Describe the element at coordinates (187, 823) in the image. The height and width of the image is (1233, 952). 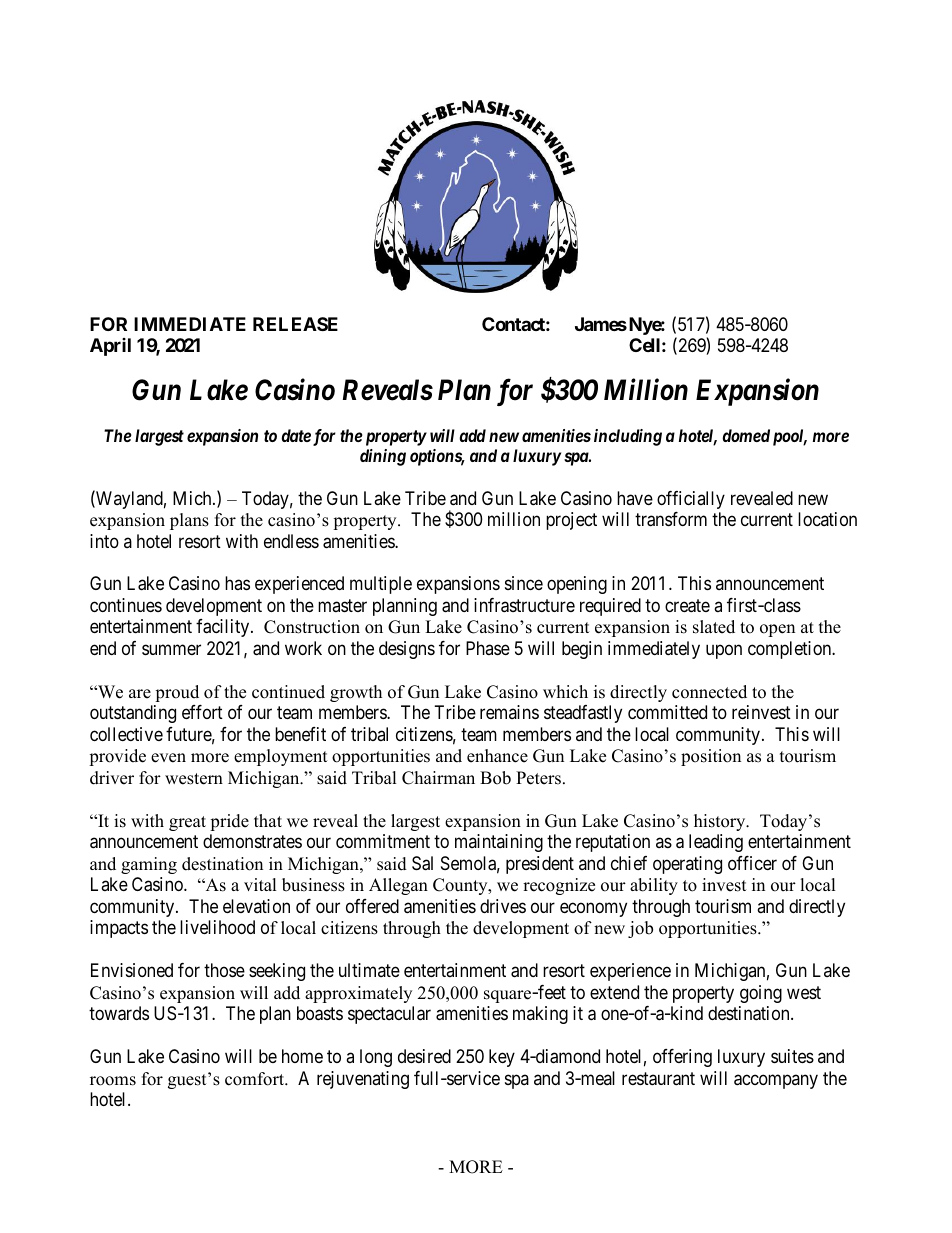
I see `great` at that location.
